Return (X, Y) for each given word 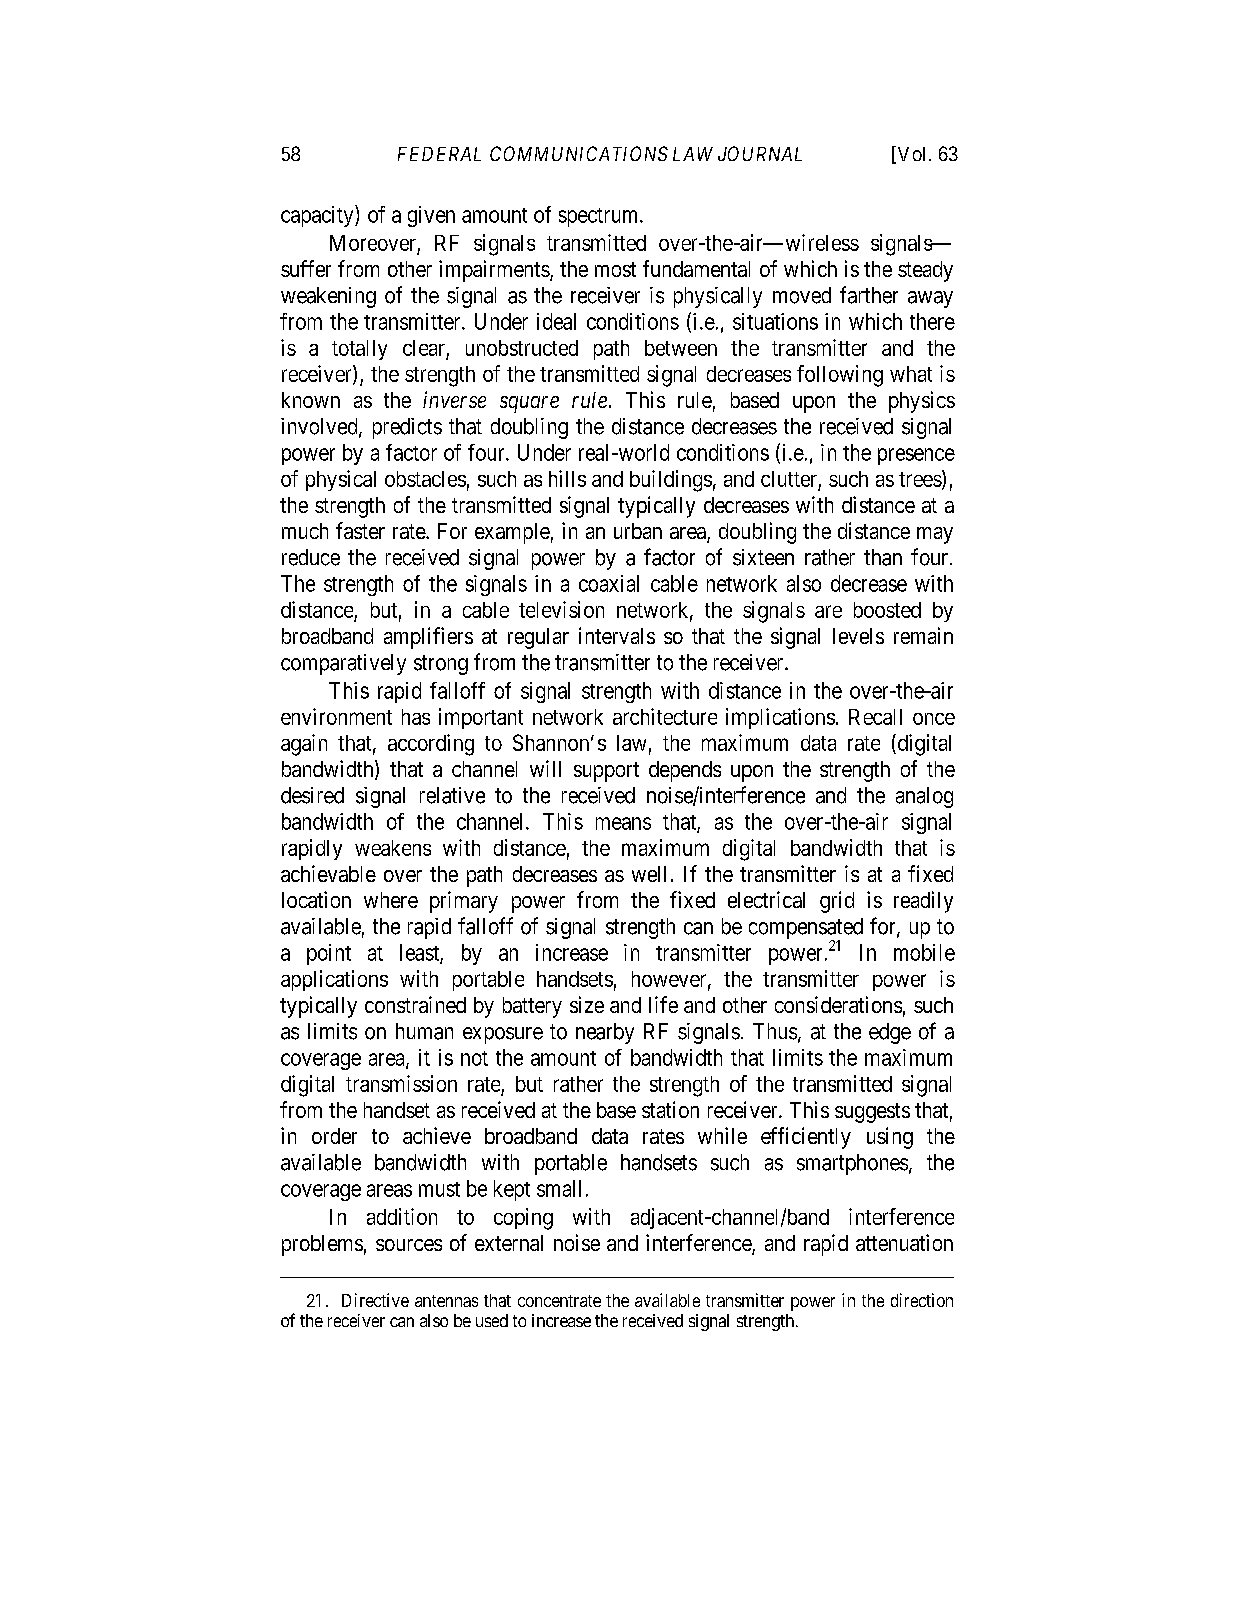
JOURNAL (760, 153)
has (416, 717)
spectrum (600, 217)
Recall (875, 717)
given (431, 216)
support (606, 772)
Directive (375, 1300)
